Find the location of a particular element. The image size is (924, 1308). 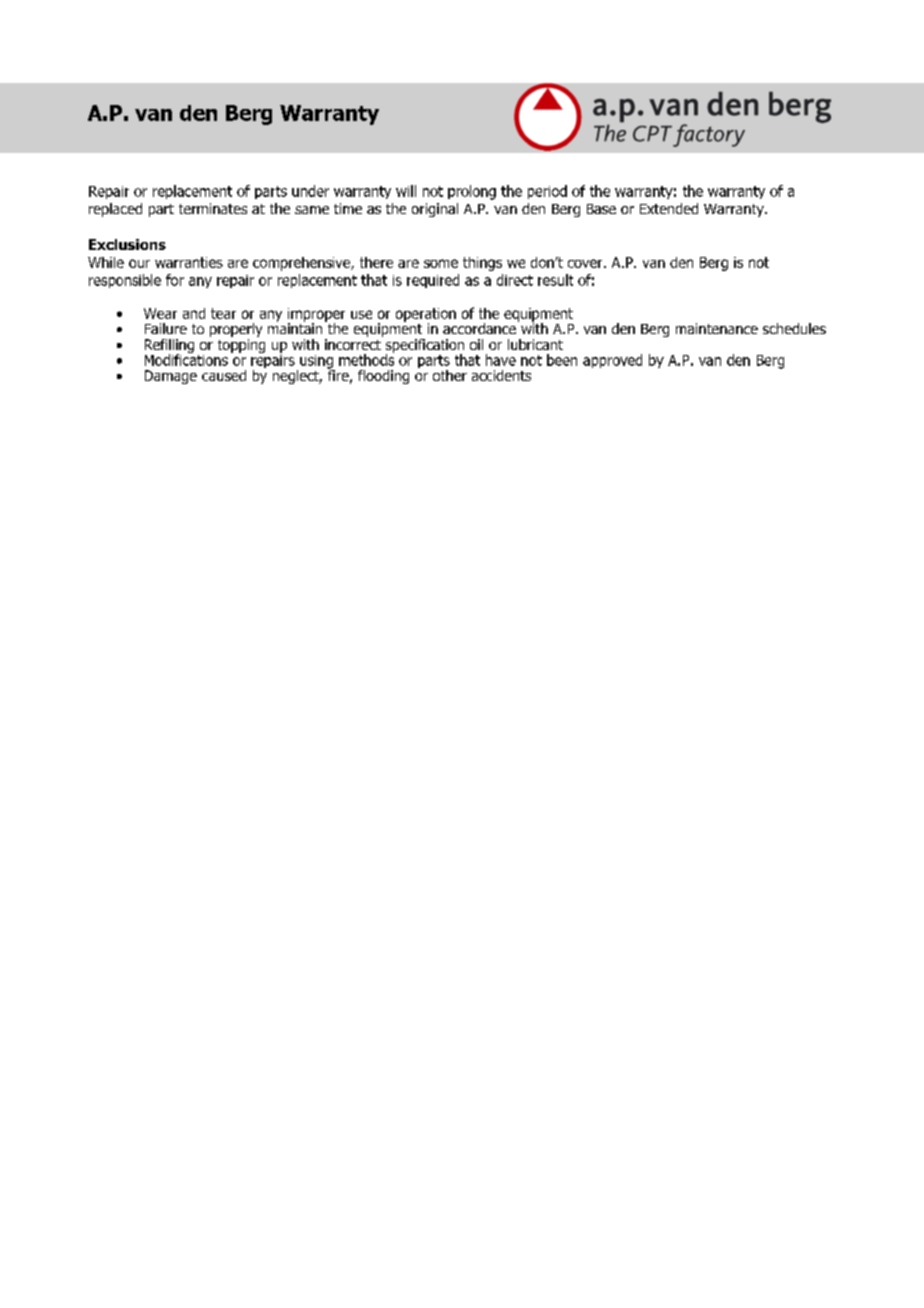

Extended is located at coordinates (669, 208).
